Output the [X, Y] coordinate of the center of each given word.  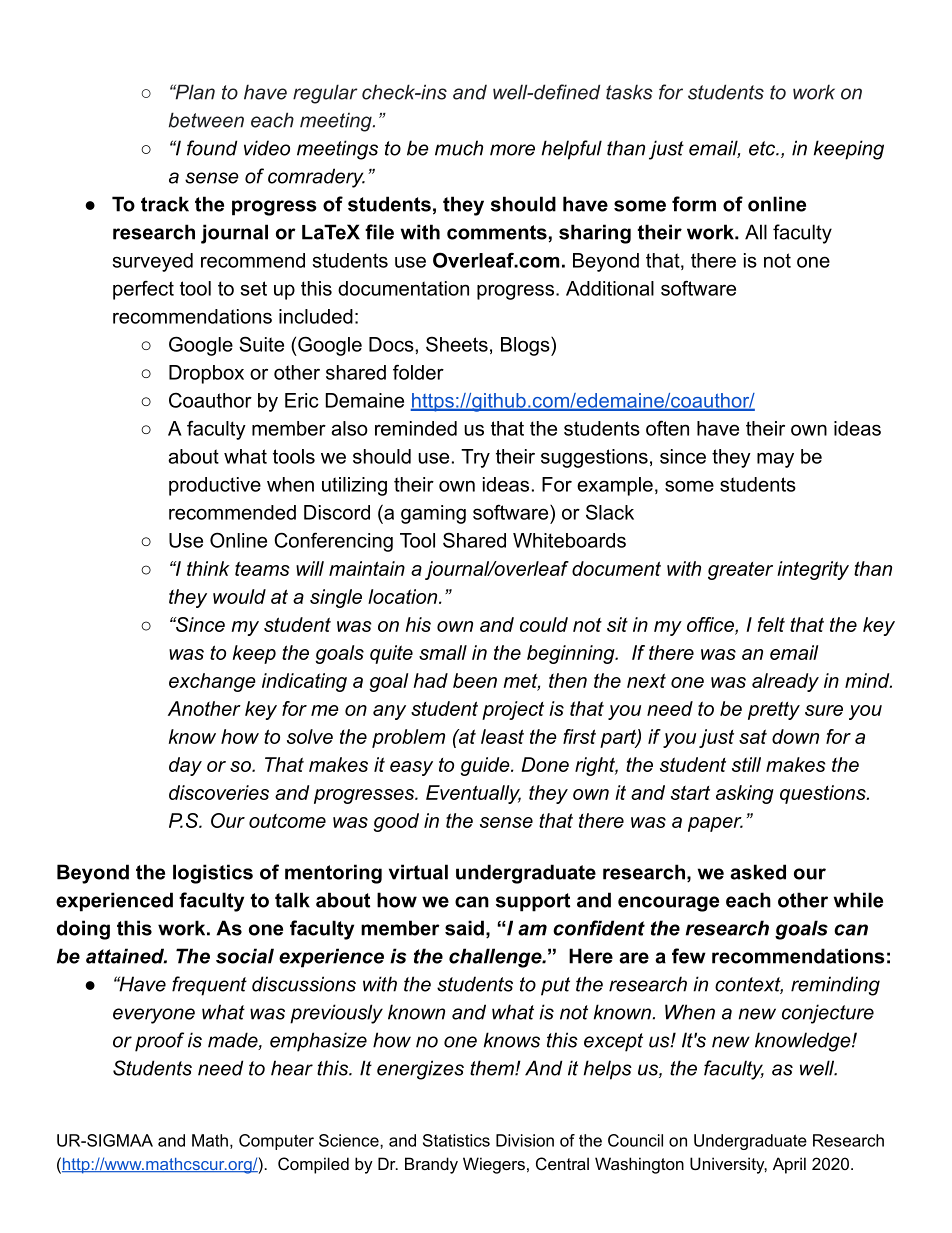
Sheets [457, 344]
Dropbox [206, 374]
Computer [276, 1142]
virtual [418, 872]
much [459, 148]
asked [758, 872]
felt [771, 624]
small [443, 652]
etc [763, 148]
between [206, 120]
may [775, 460]
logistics [213, 874]
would [239, 596]
